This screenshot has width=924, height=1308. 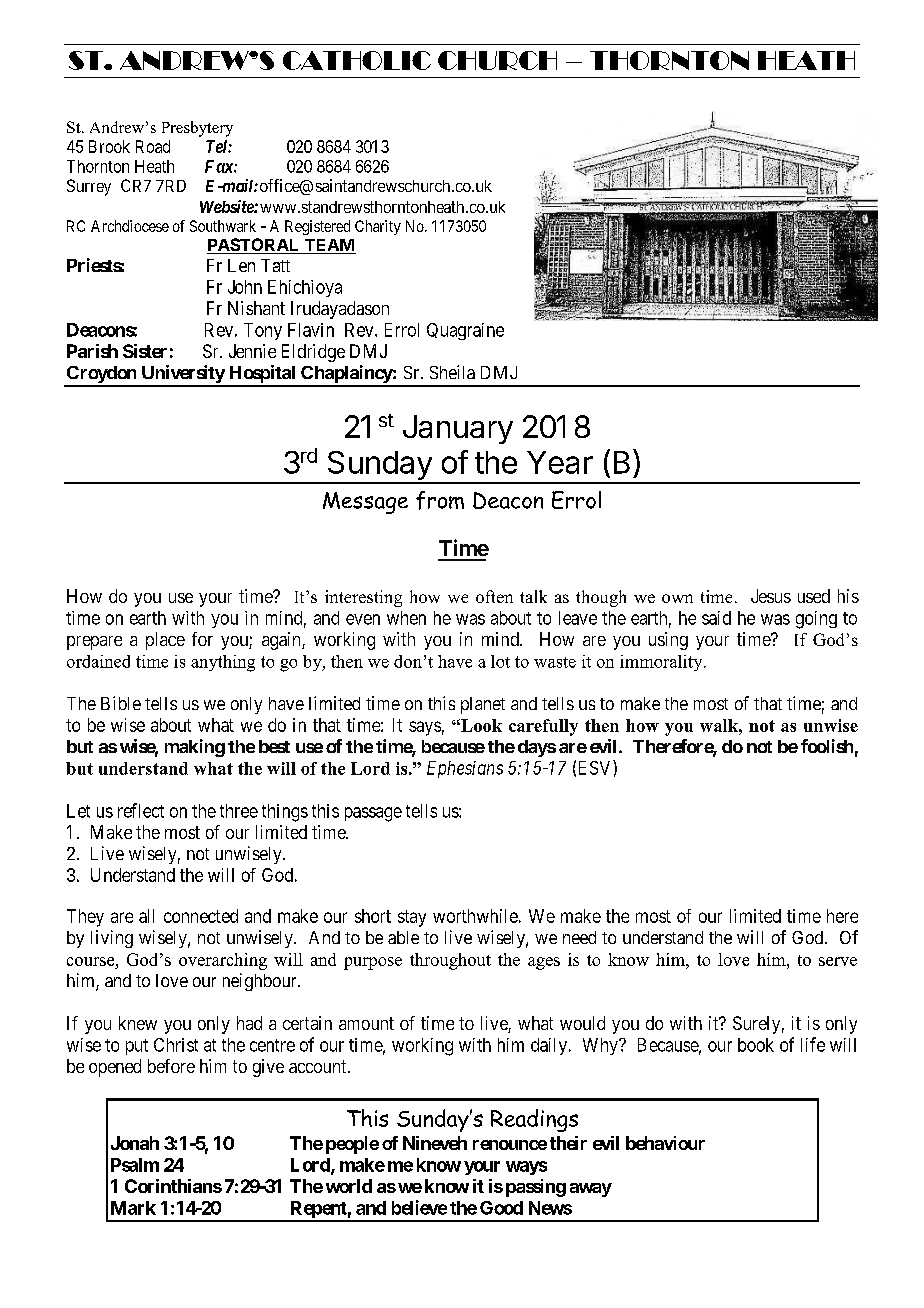 I want to click on Nineveh, so click(x=435, y=1143).
